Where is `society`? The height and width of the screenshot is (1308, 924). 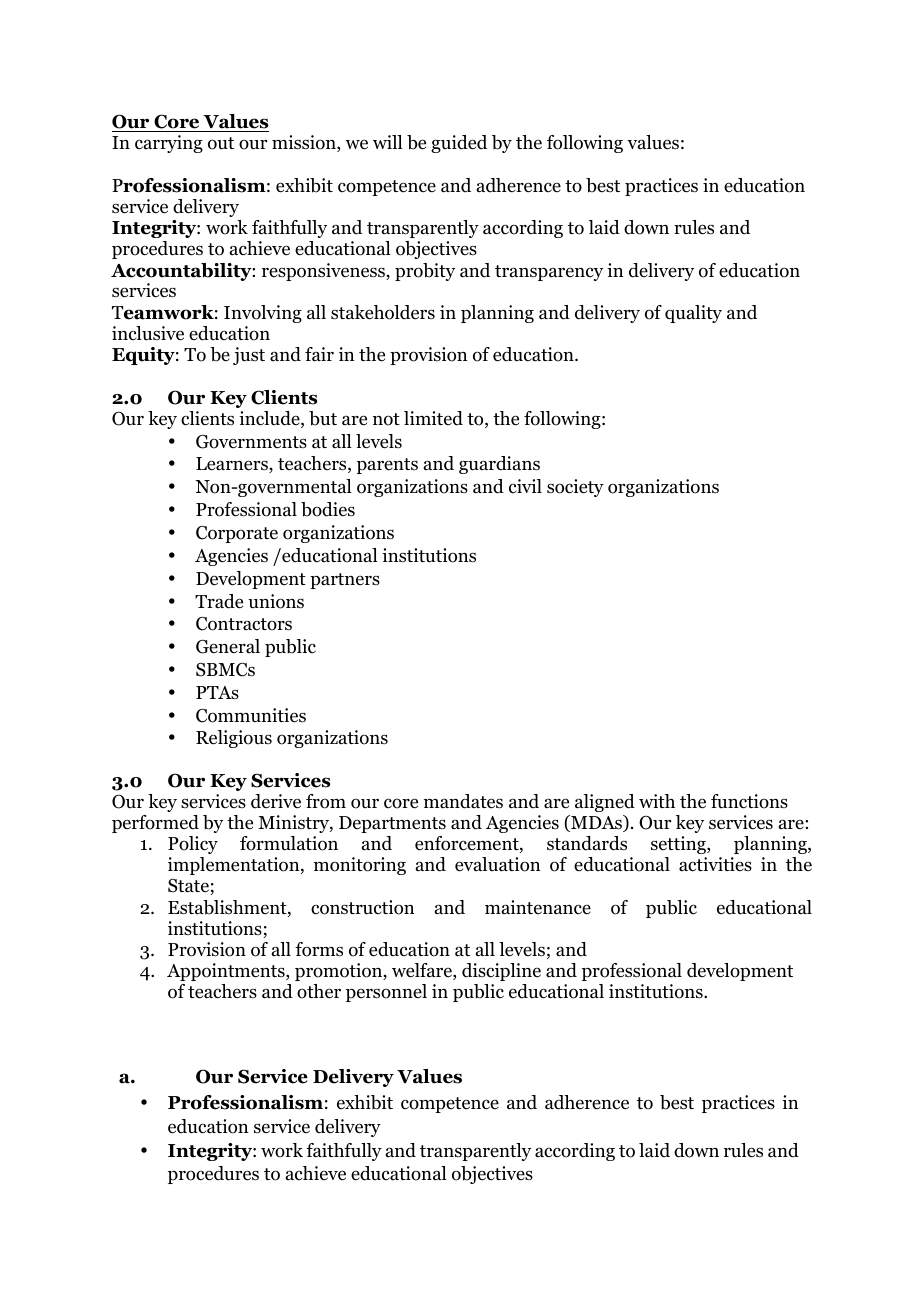
society is located at coordinates (575, 488).
